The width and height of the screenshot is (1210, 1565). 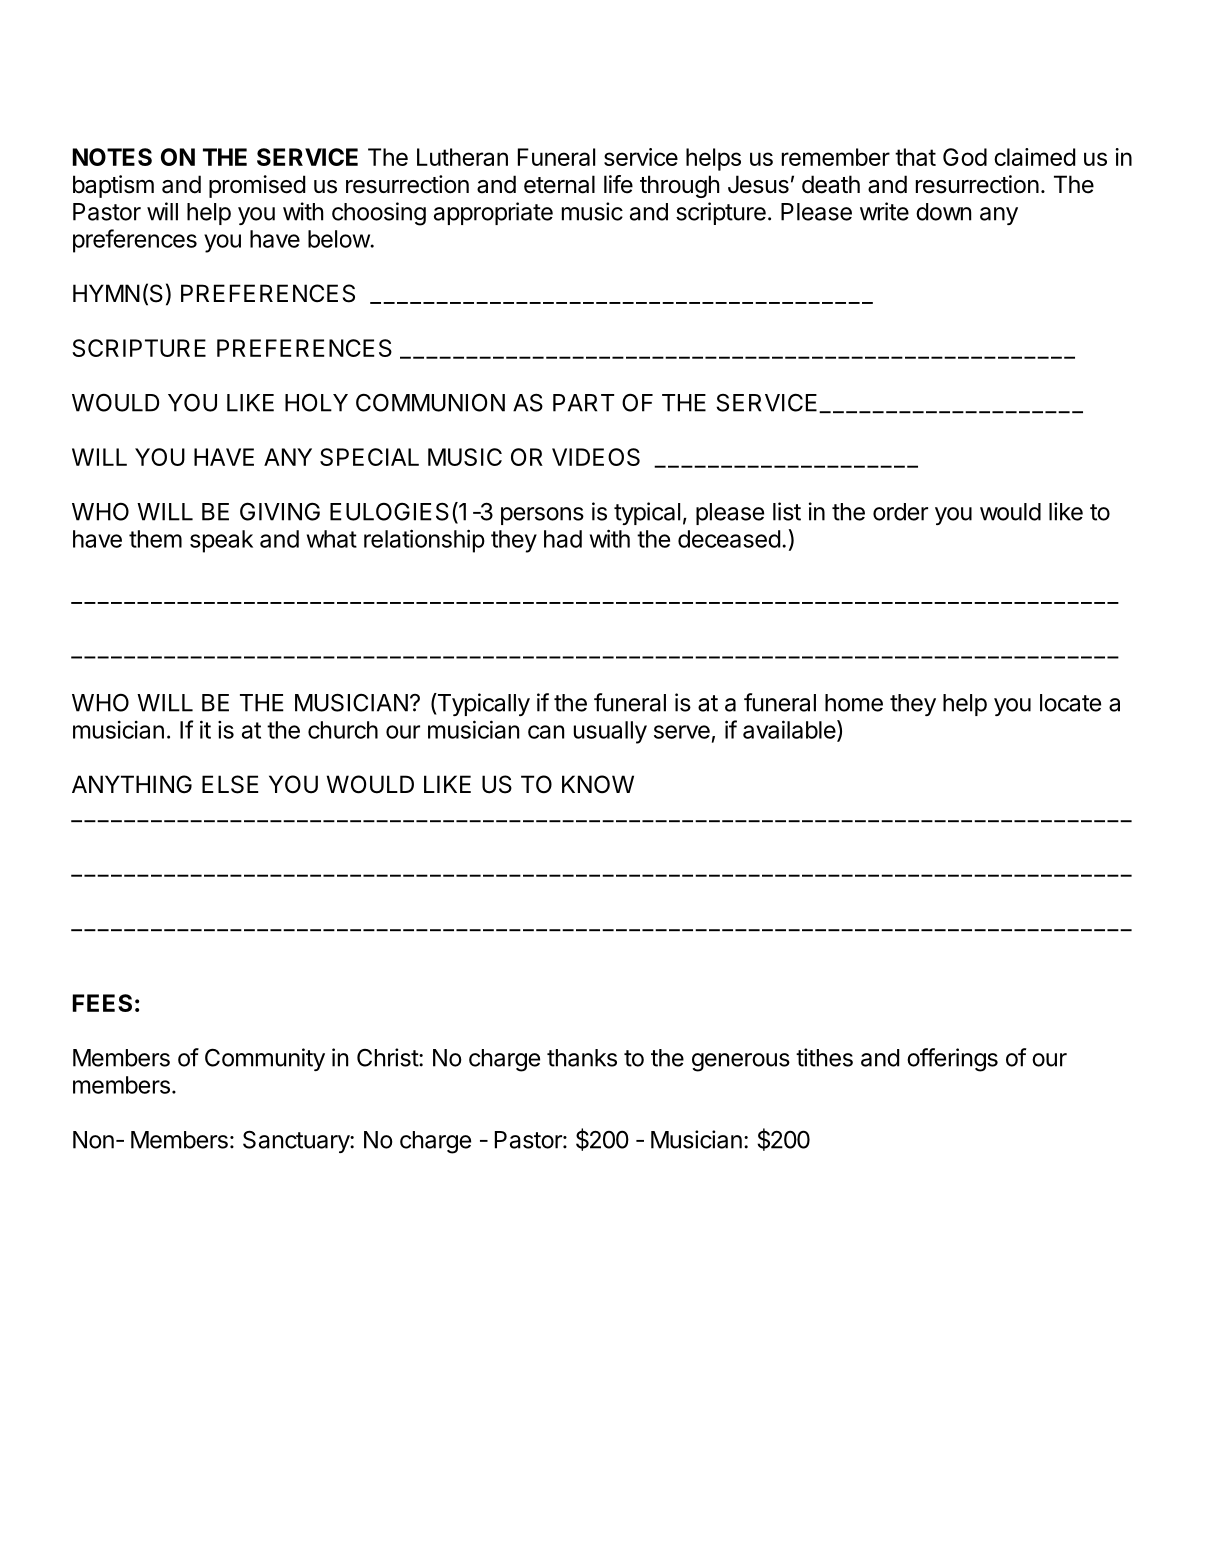 I want to click on down, so click(x=943, y=212).
